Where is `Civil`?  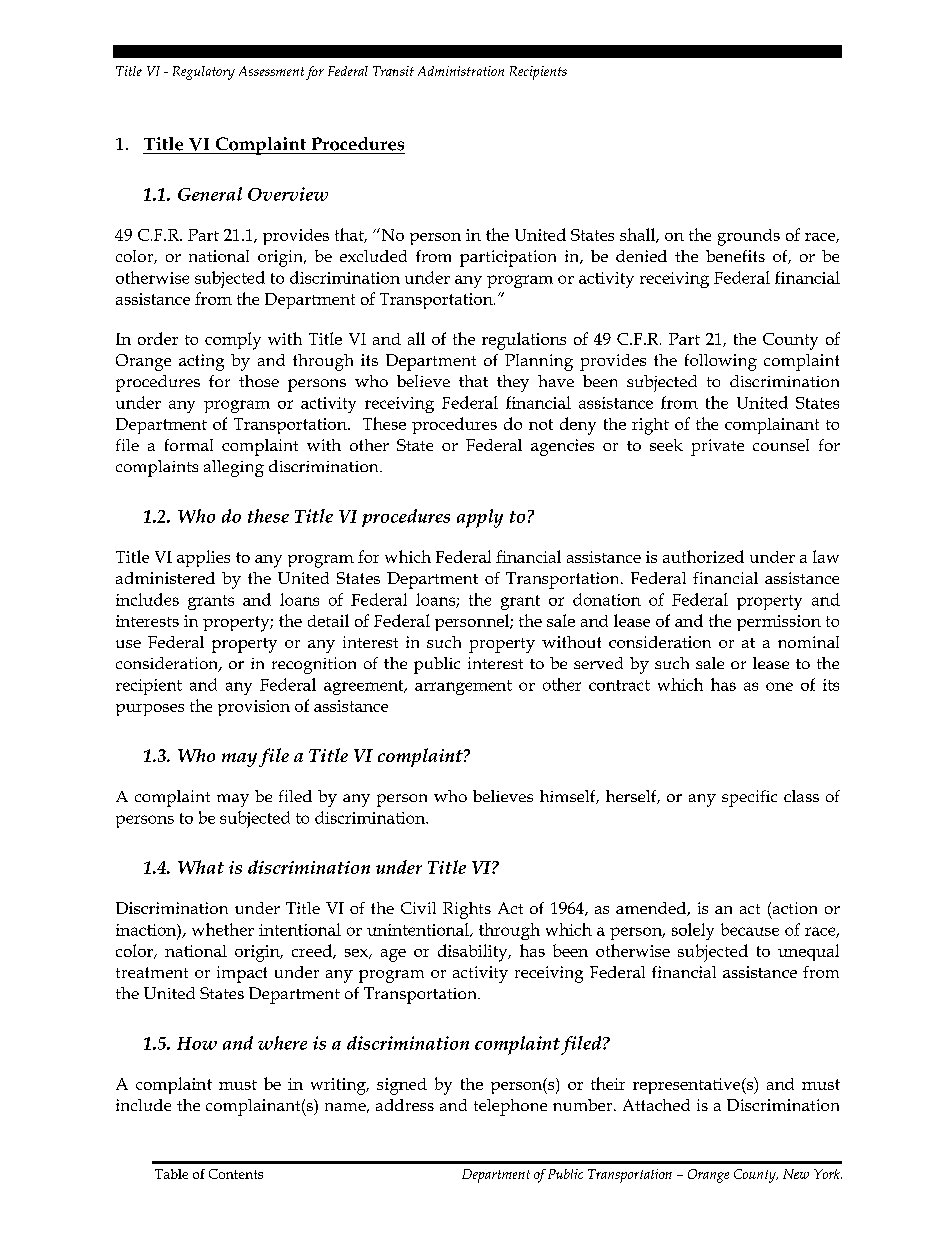
Civil is located at coordinates (418, 908).
